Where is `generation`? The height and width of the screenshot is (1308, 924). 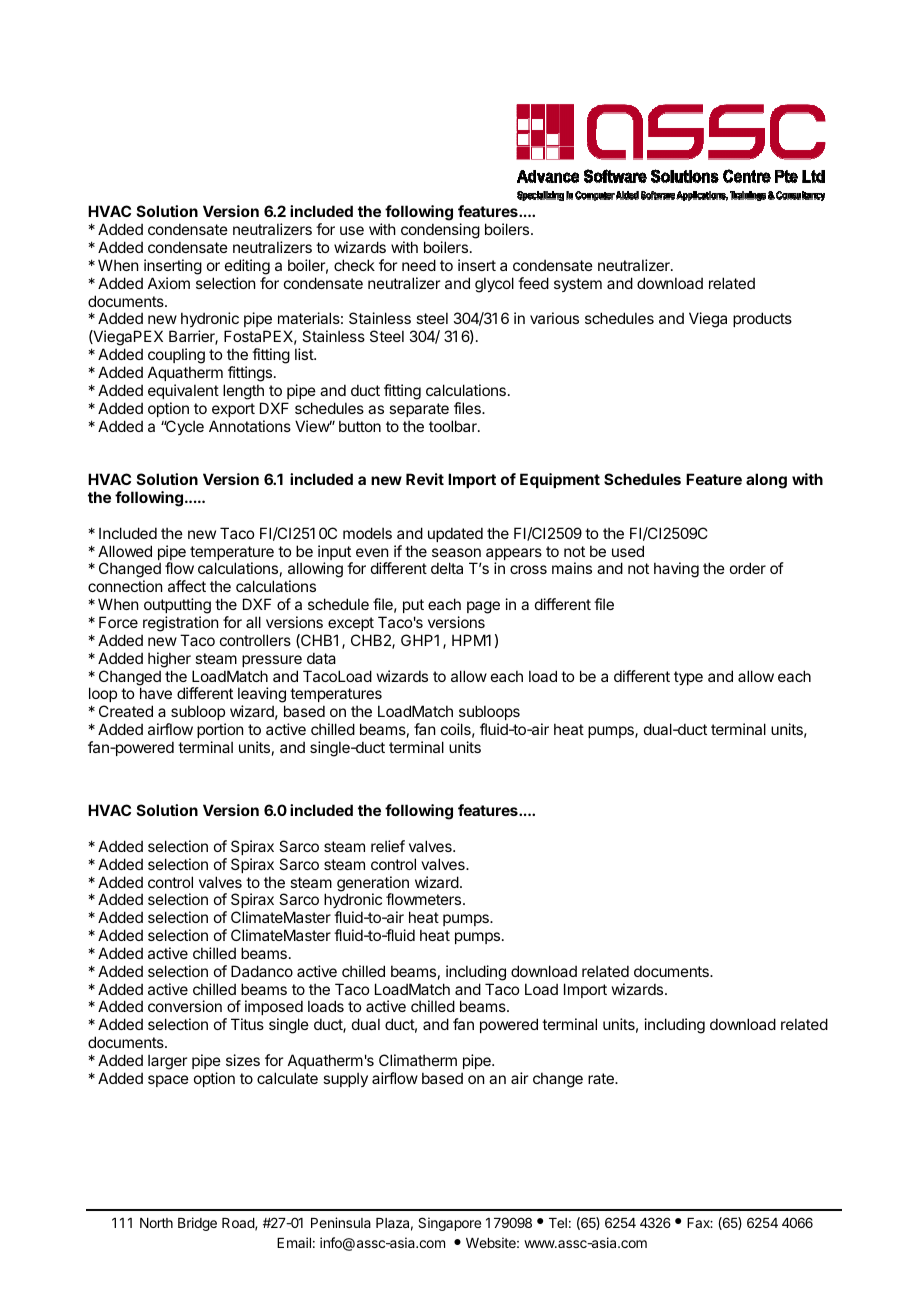
generation is located at coordinates (373, 885).
